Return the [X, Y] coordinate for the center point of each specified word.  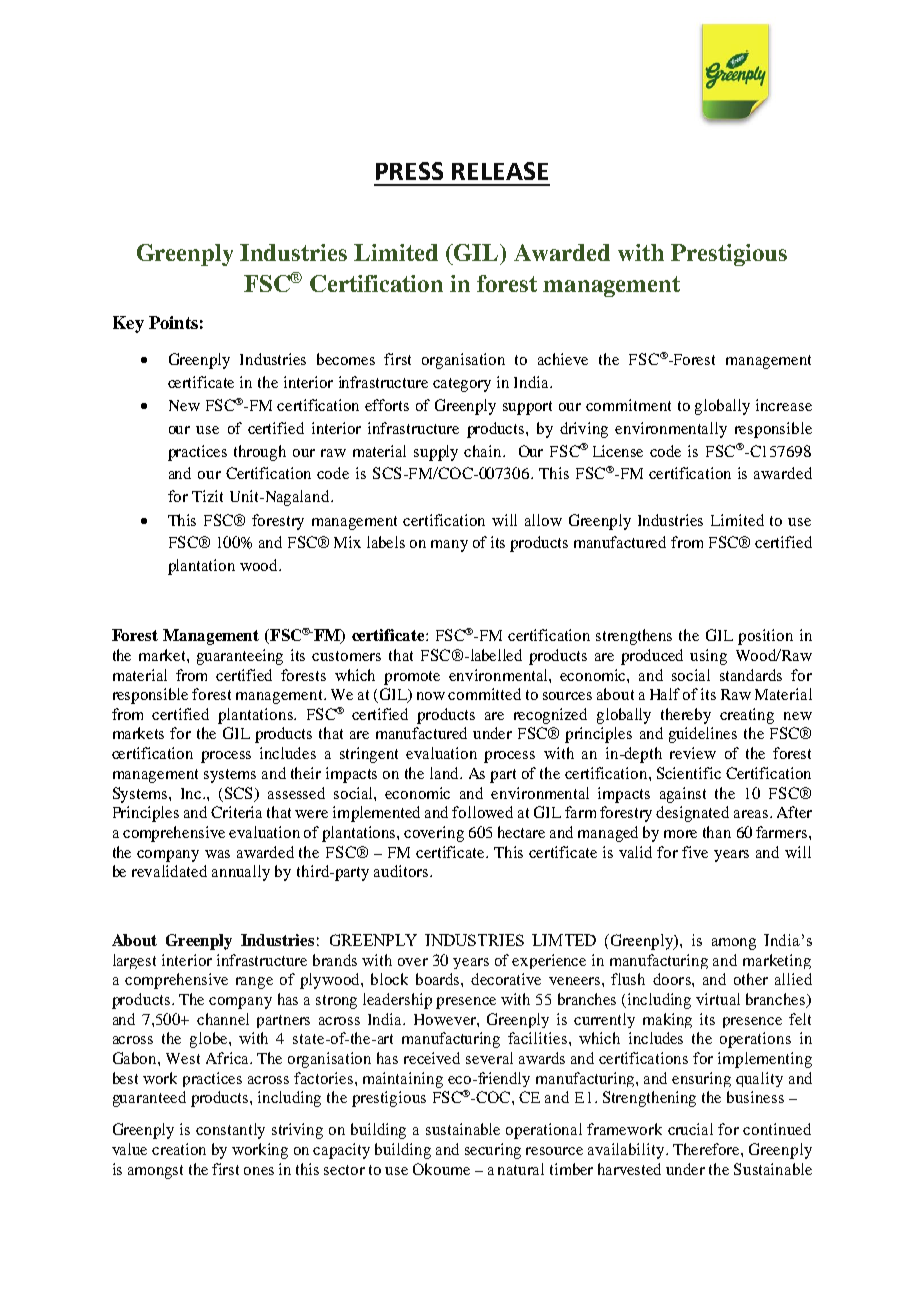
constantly [230, 1131]
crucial [690, 1129]
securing [493, 1151]
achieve [563, 359]
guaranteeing [240, 657]
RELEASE [500, 171]
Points [173, 322]
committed [484, 694]
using [708, 657]
